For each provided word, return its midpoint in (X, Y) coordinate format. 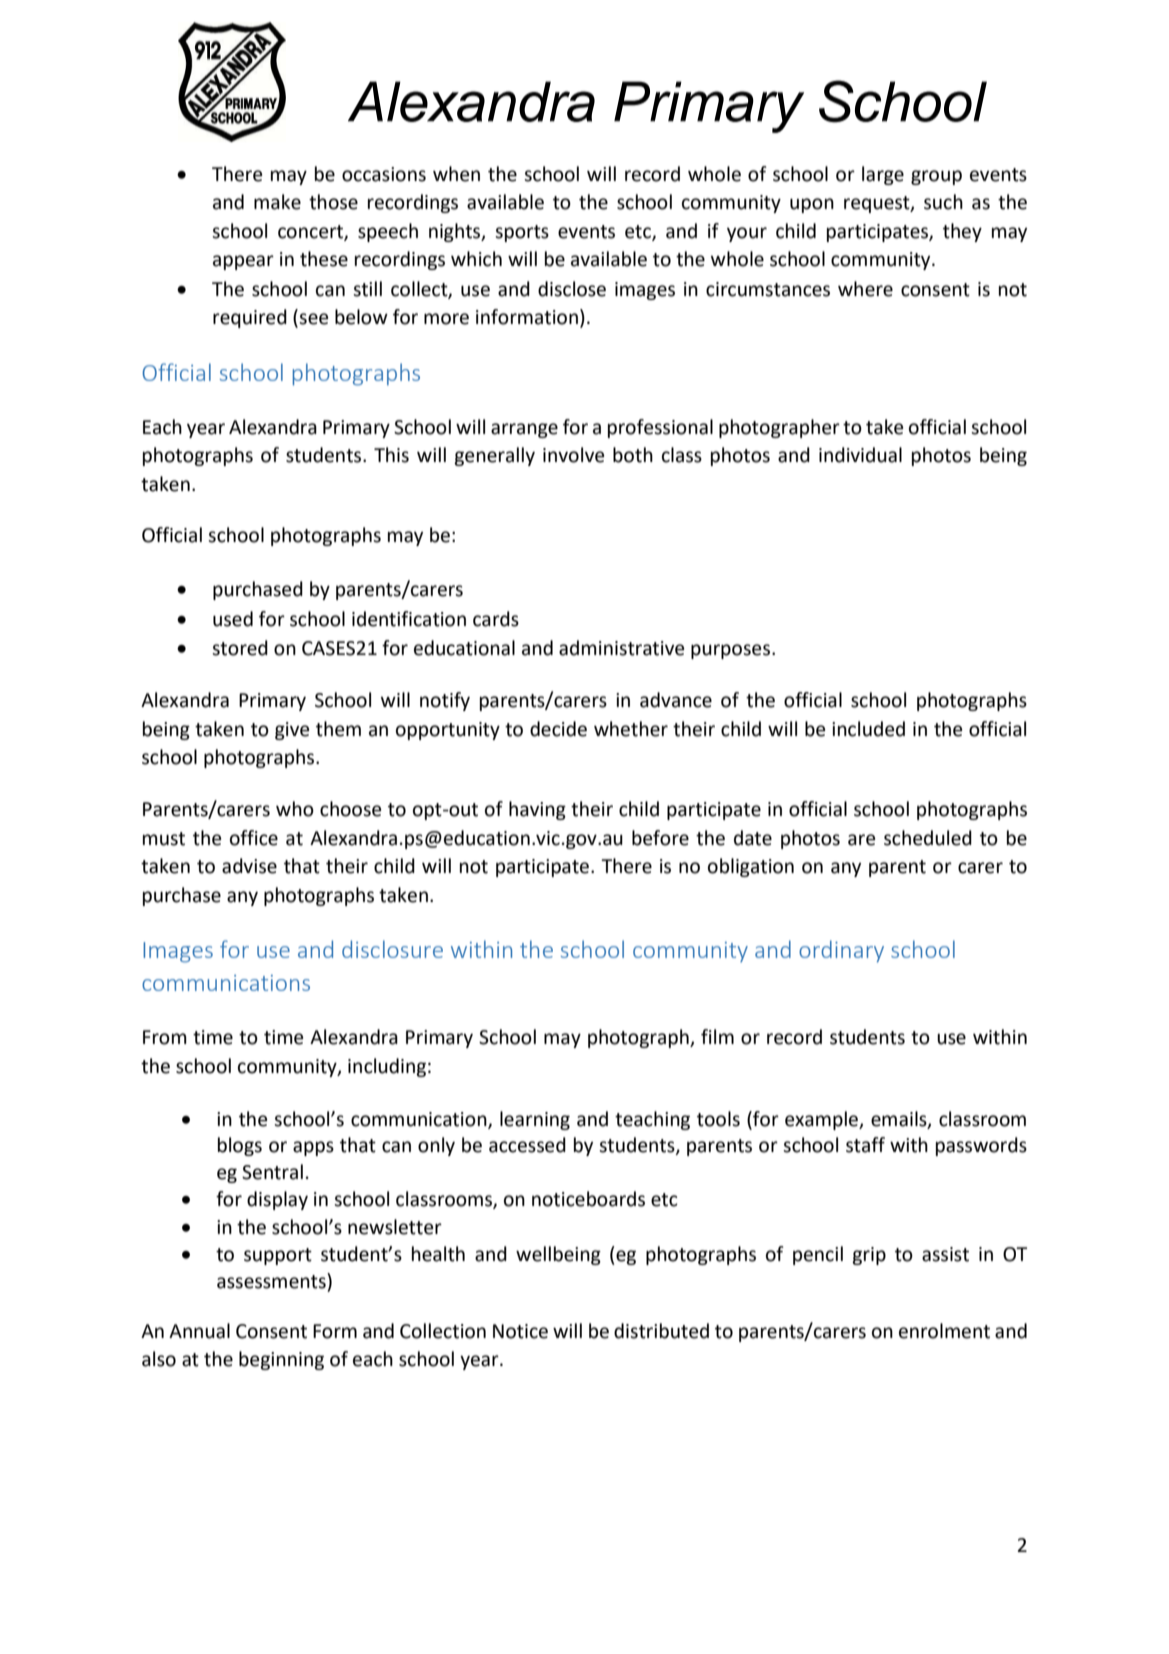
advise (249, 866)
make (277, 202)
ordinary (841, 951)
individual (860, 455)
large (883, 175)
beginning (281, 1360)
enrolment (944, 1331)
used (233, 619)
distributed (661, 1331)
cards (496, 619)
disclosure (392, 949)
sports (522, 233)
